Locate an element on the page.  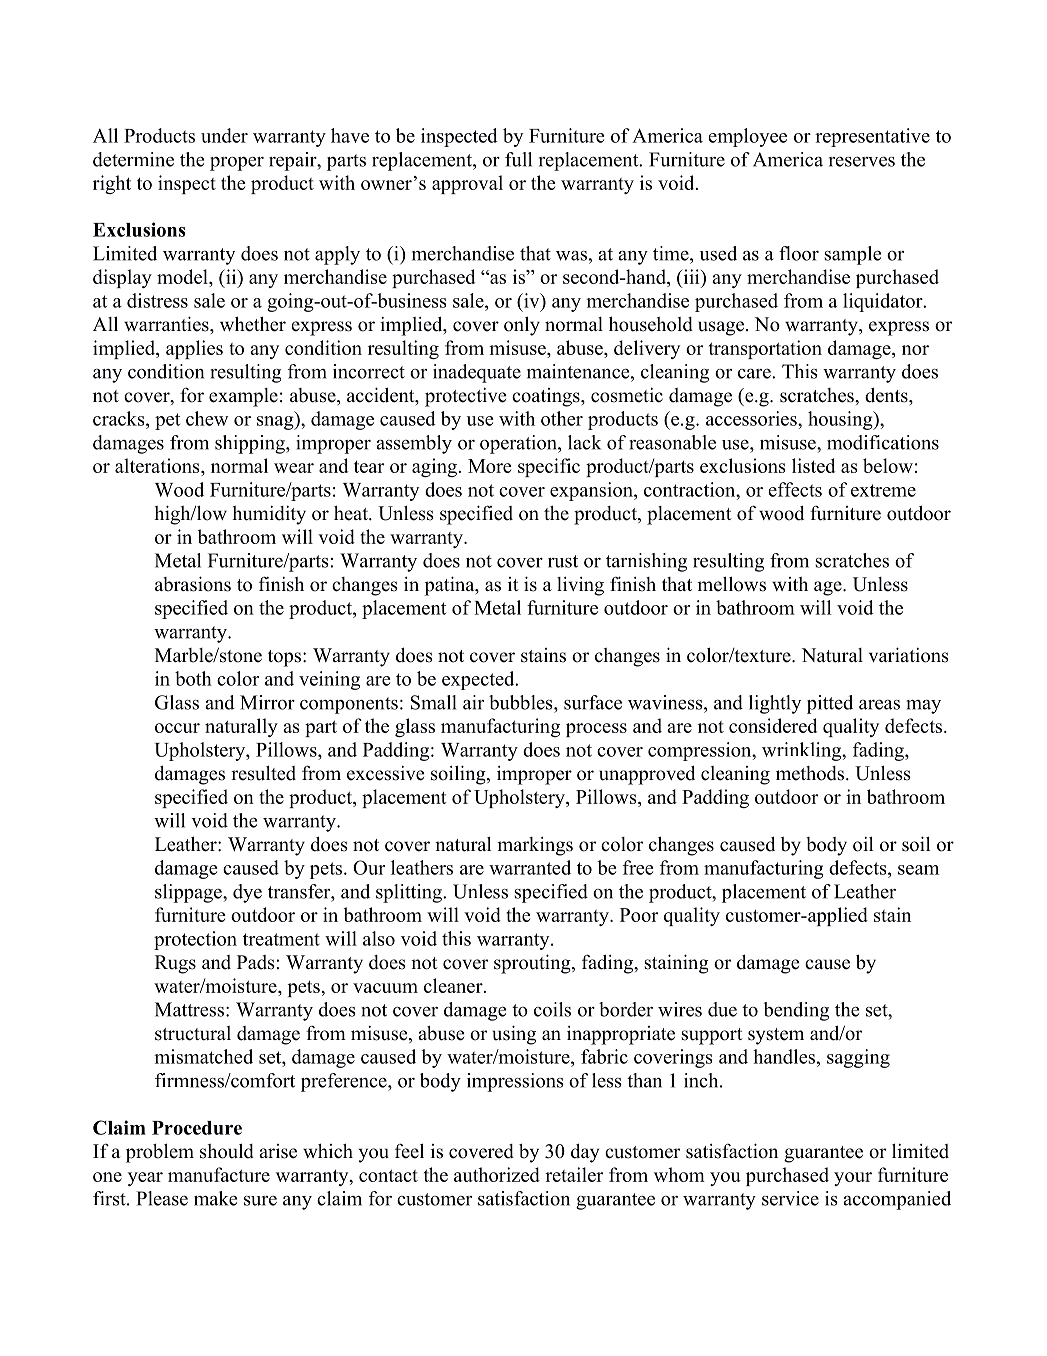
modifications is located at coordinates (883, 442).
